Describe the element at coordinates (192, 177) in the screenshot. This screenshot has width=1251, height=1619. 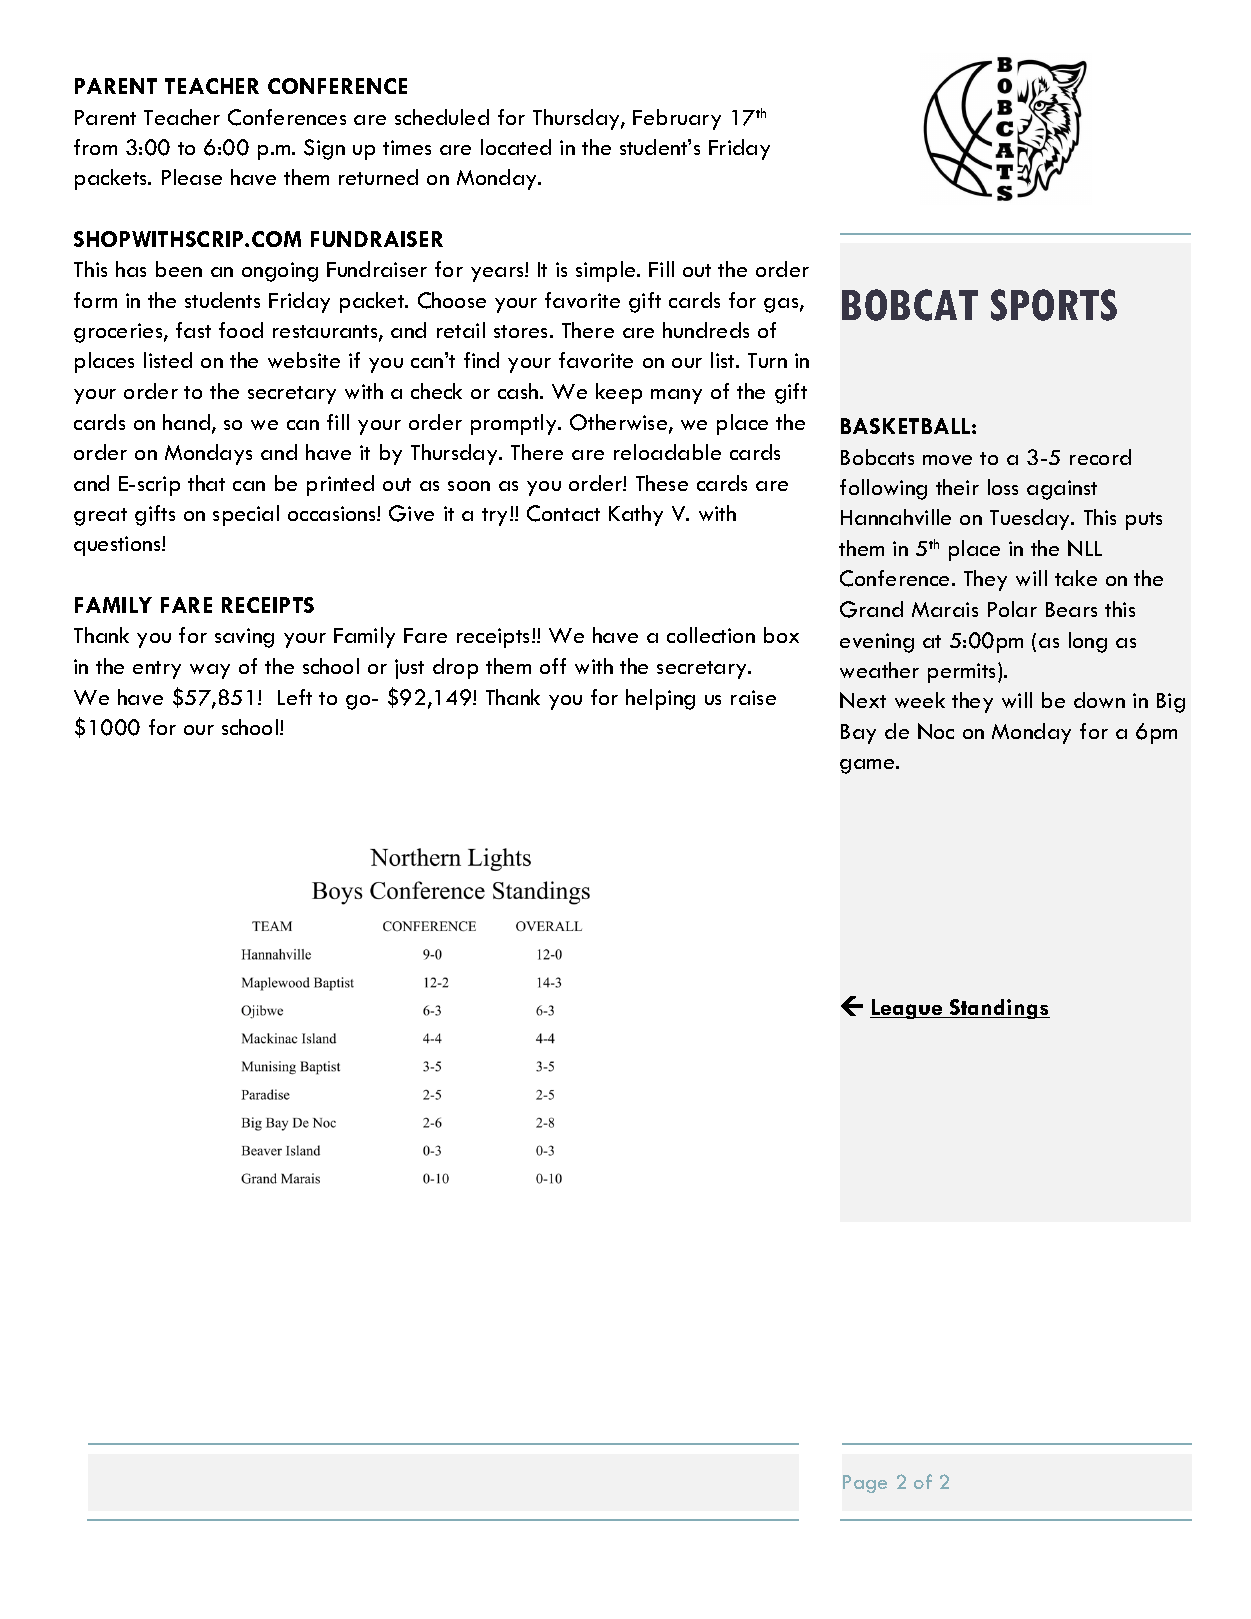
I see `Please` at that location.
